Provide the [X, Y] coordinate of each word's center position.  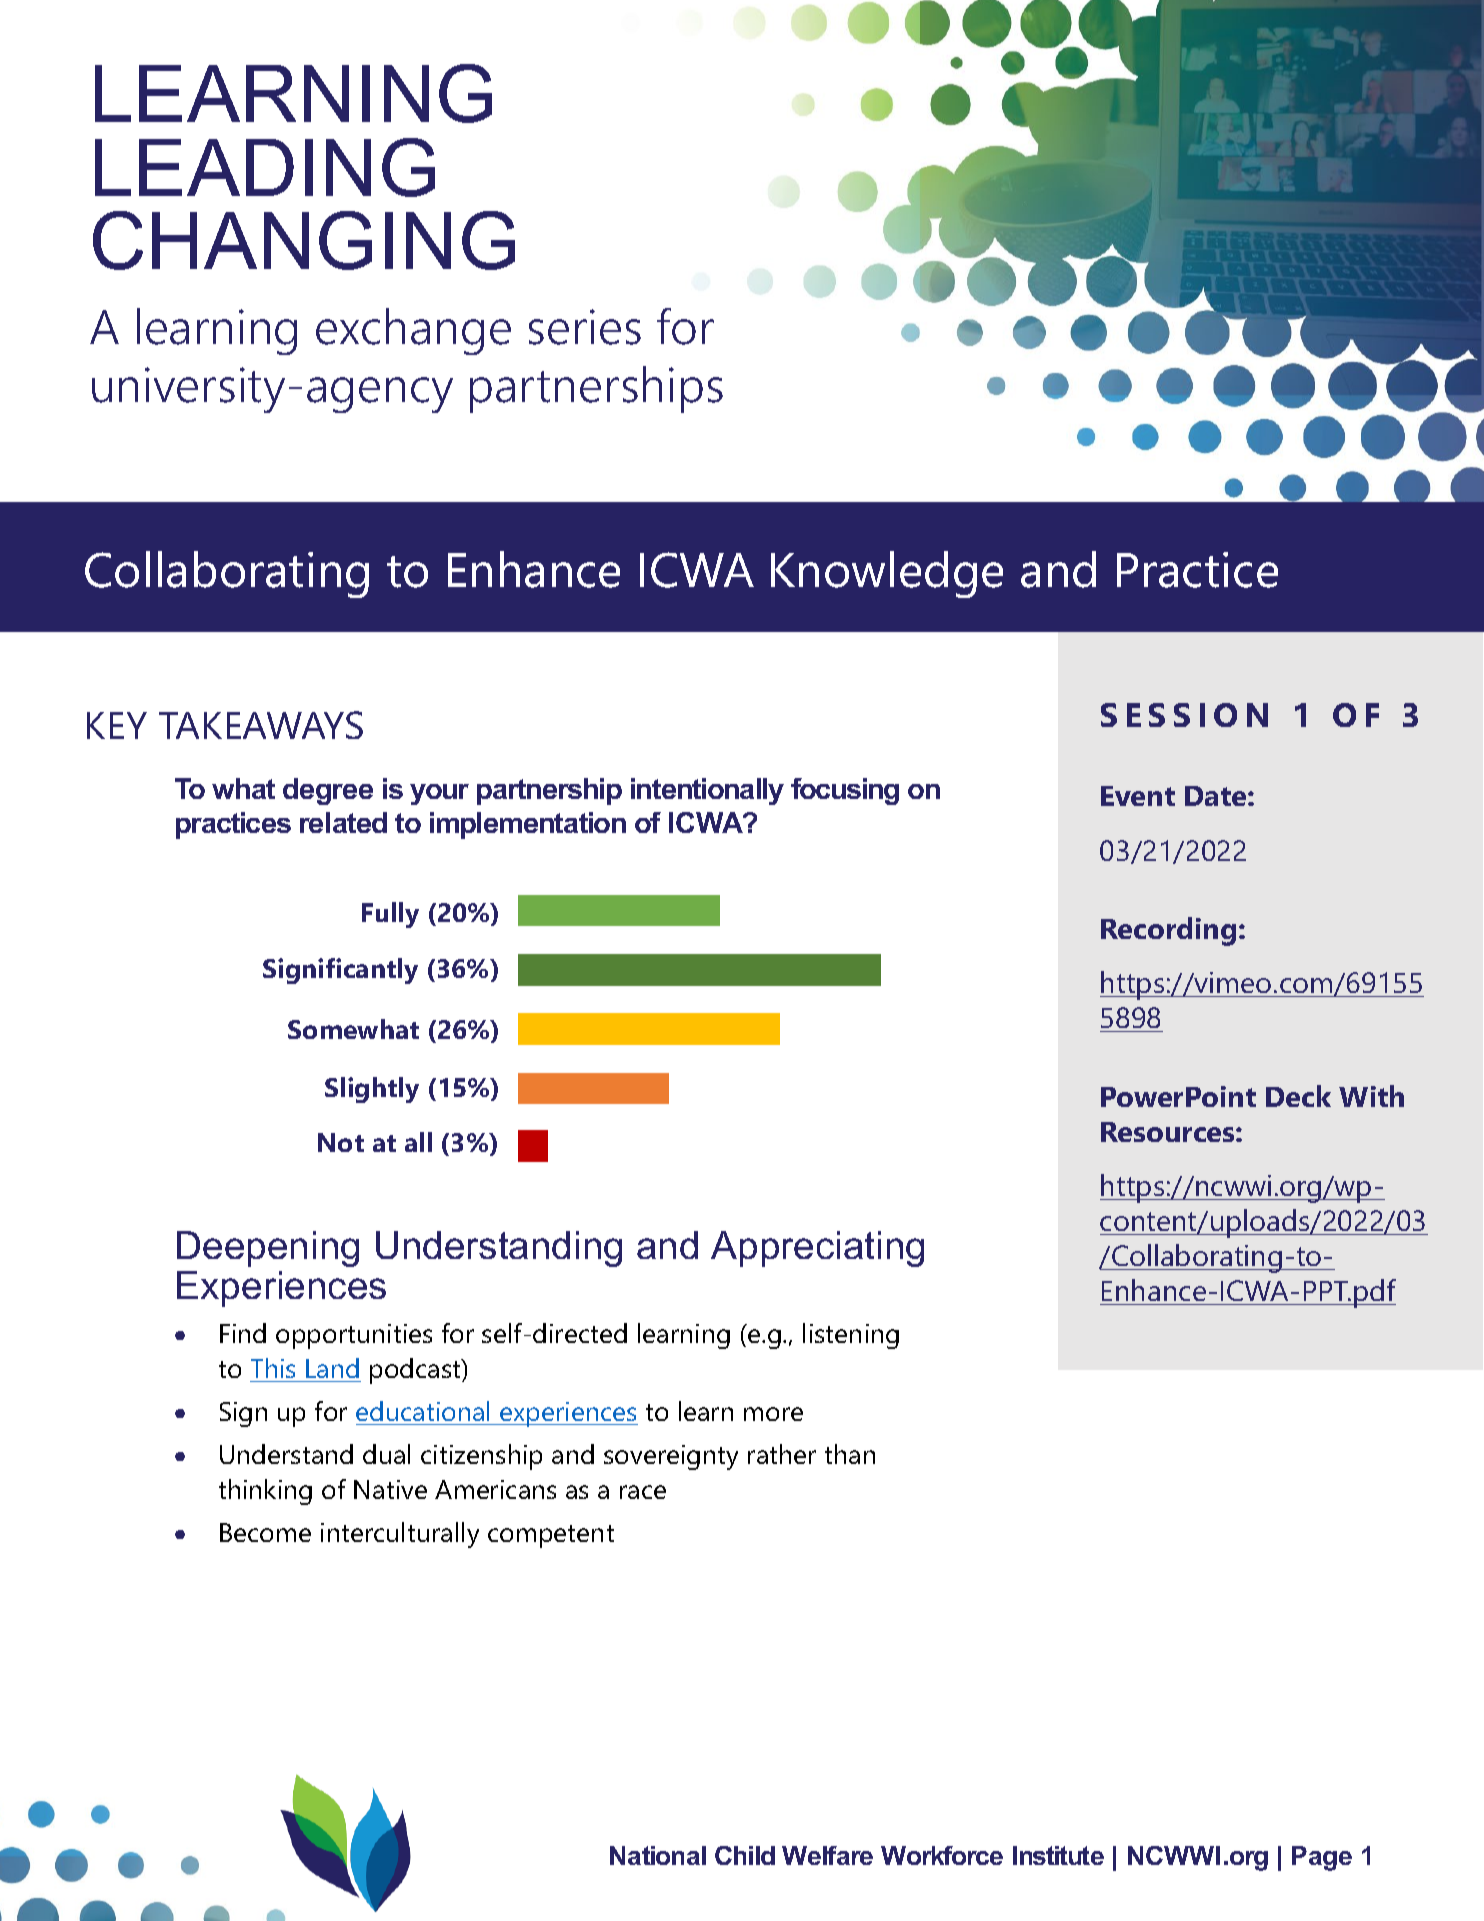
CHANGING [304, 240]
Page [1322, 1858]
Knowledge [887, 574]
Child [745, 1855]
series [585, 327]
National [658, 1855]
